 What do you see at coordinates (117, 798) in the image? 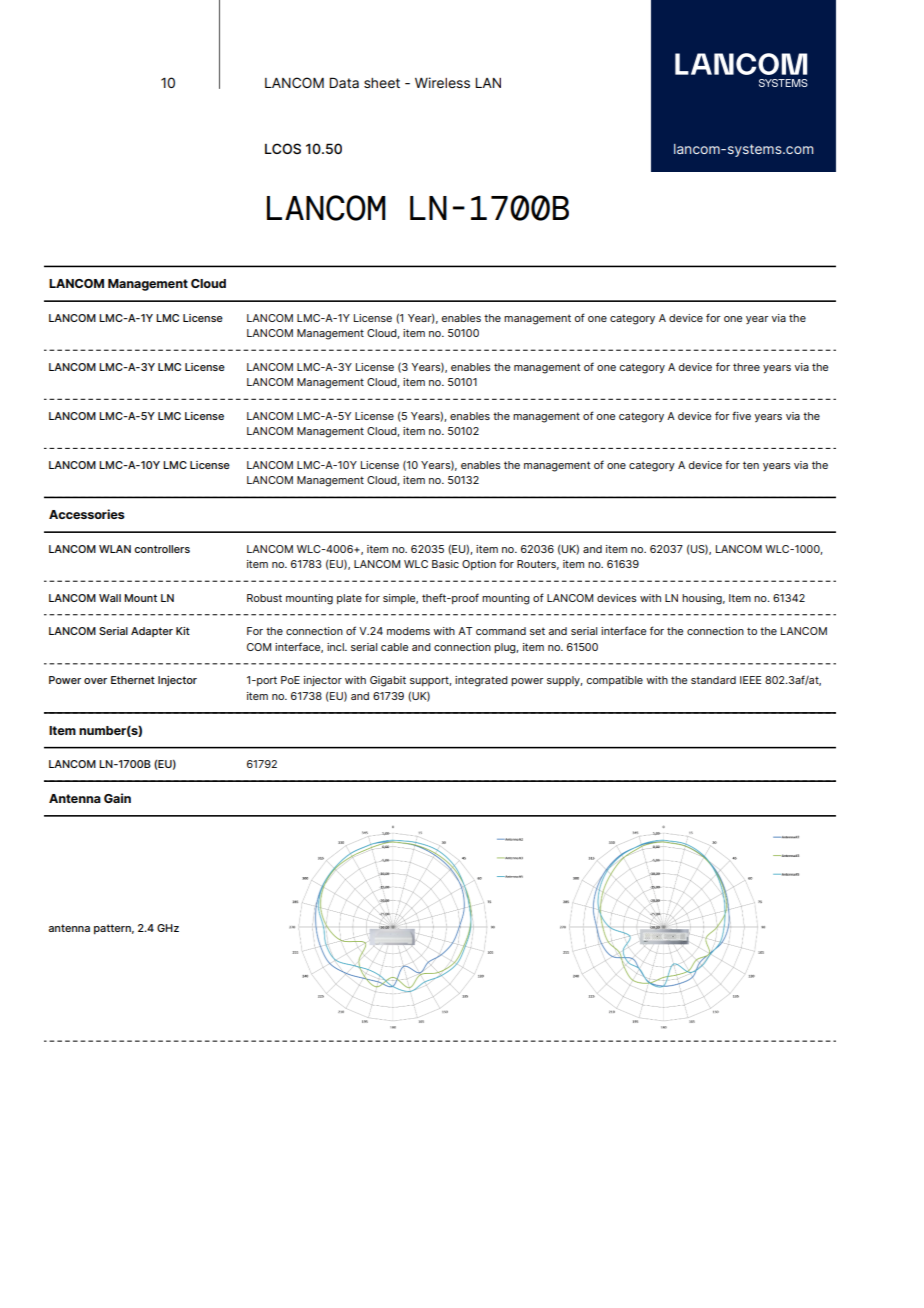
I see `Gain` at bounding box center [117, 798].
